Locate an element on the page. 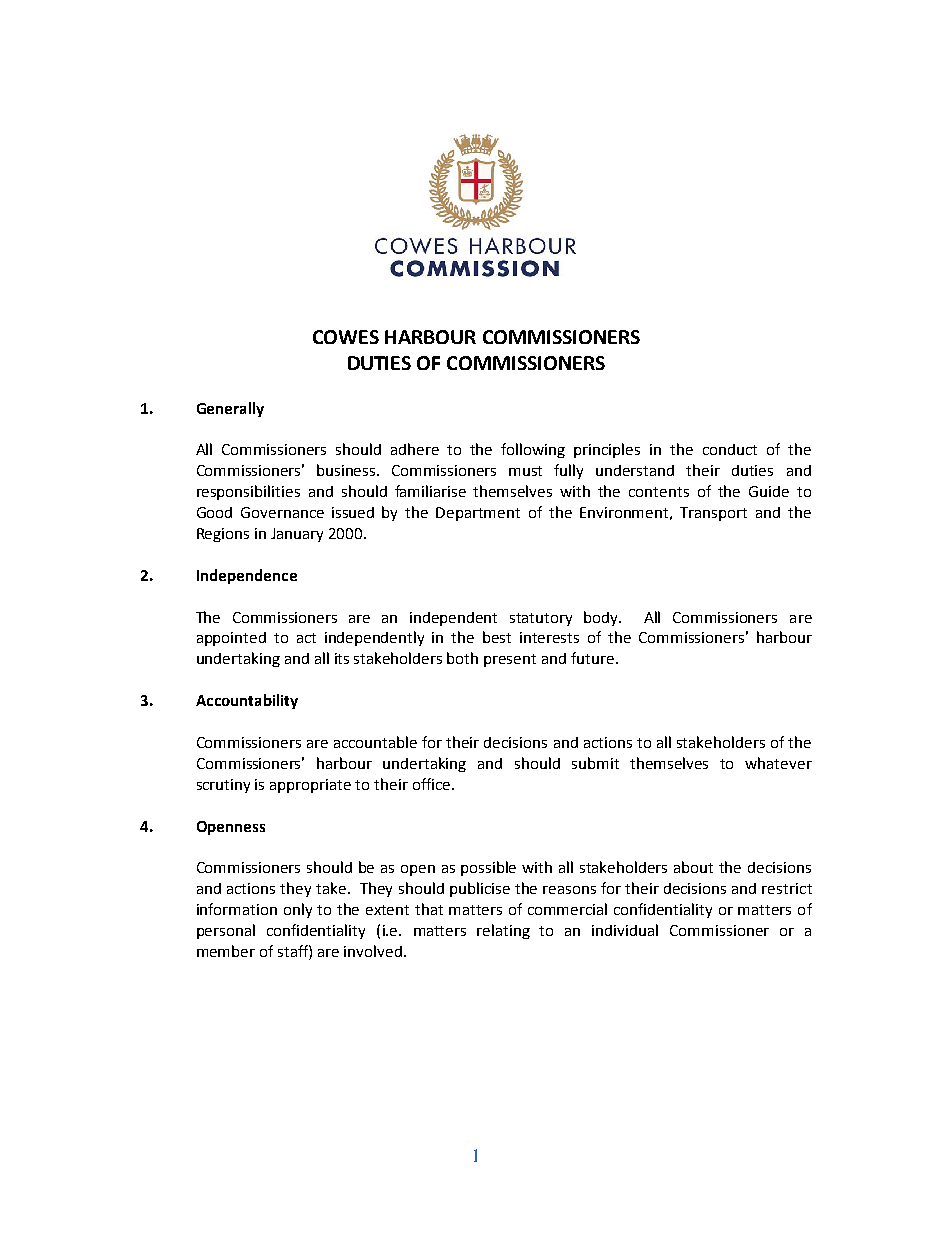  body is located at coordinates (602, 618).
